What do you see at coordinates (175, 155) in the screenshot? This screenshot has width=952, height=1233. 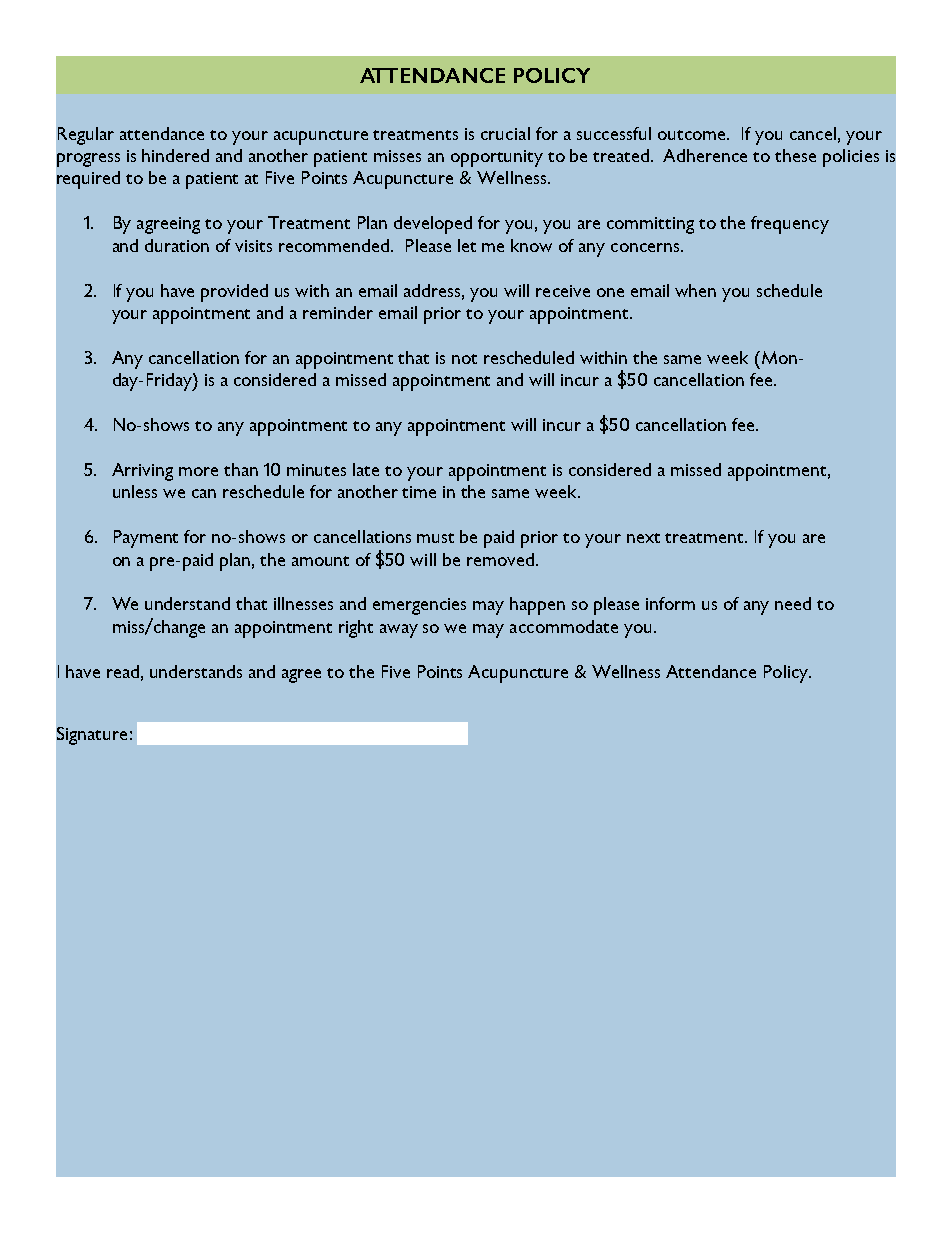 I see `hindered` at bounding box center [175, 155].
